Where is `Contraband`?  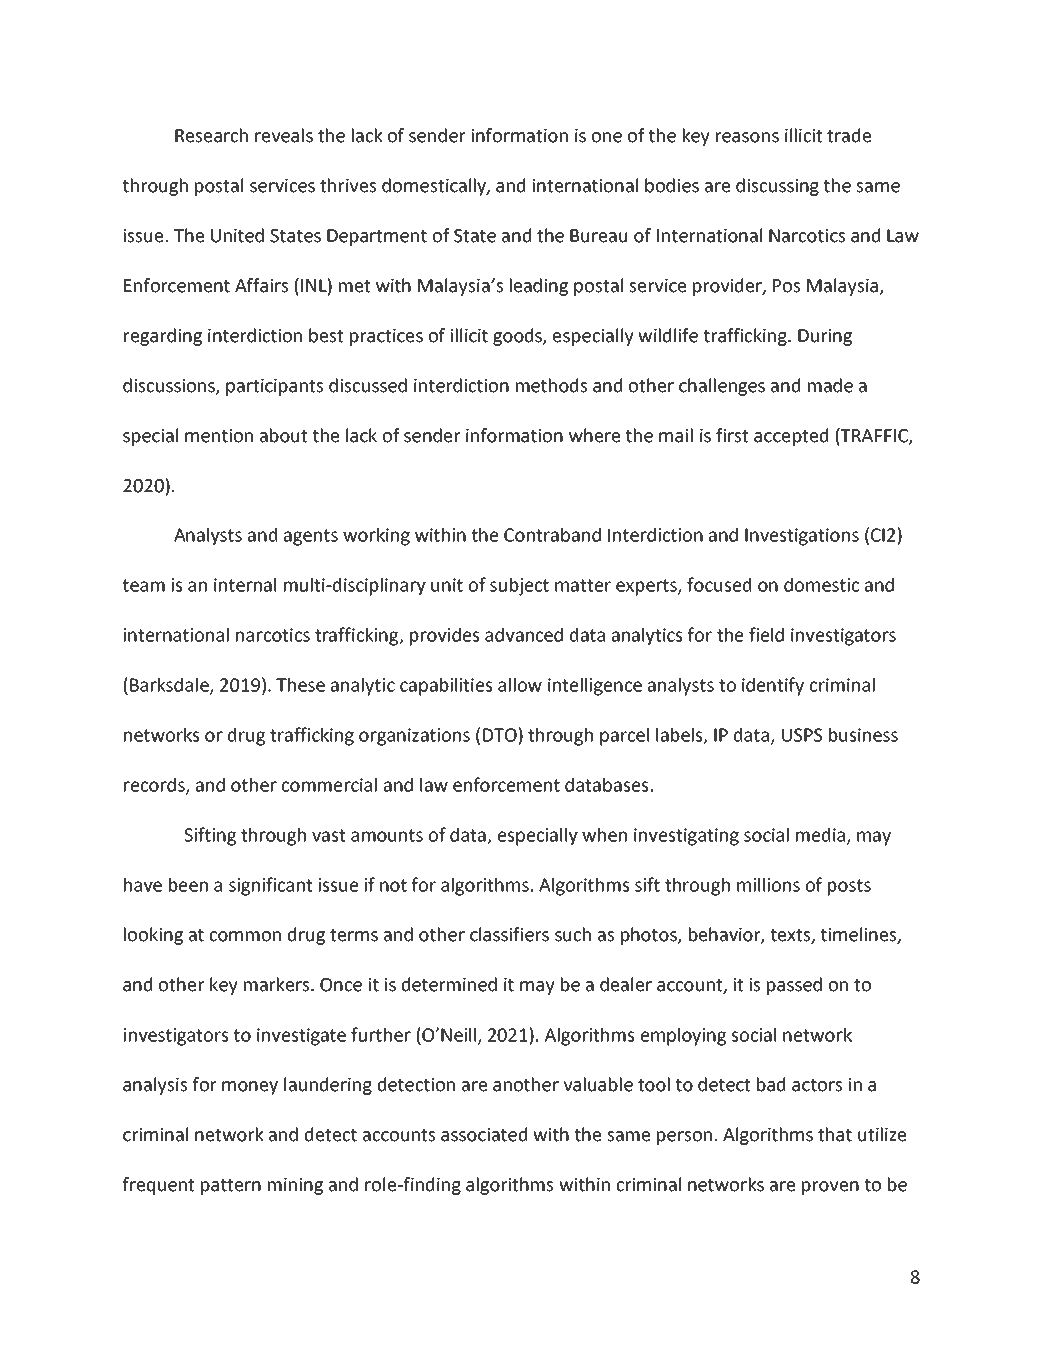 Contraband is located at coordinates (552, 535).
